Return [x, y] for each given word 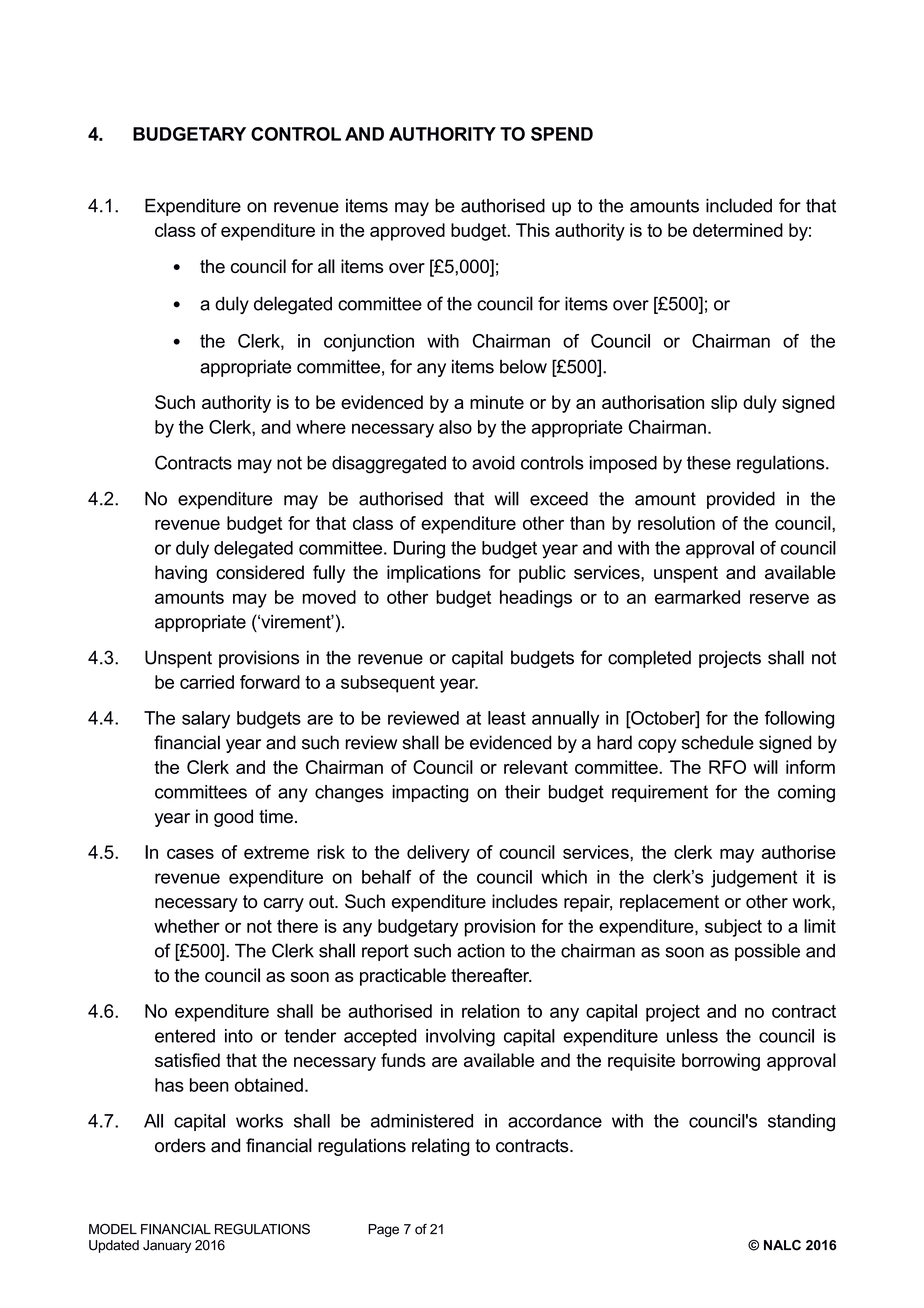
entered [185, 1036]
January [167, 1246]
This [533, 230]
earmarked [697, 597]
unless [692, 1036]
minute [497, 402]
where [321, 427]
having [181, 574]
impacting [430, 794]
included [739, 205]
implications [434, 574]
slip [724, 404]
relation [491, 1011]
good [233, 818]
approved [407, 232]
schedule [718, 742]
